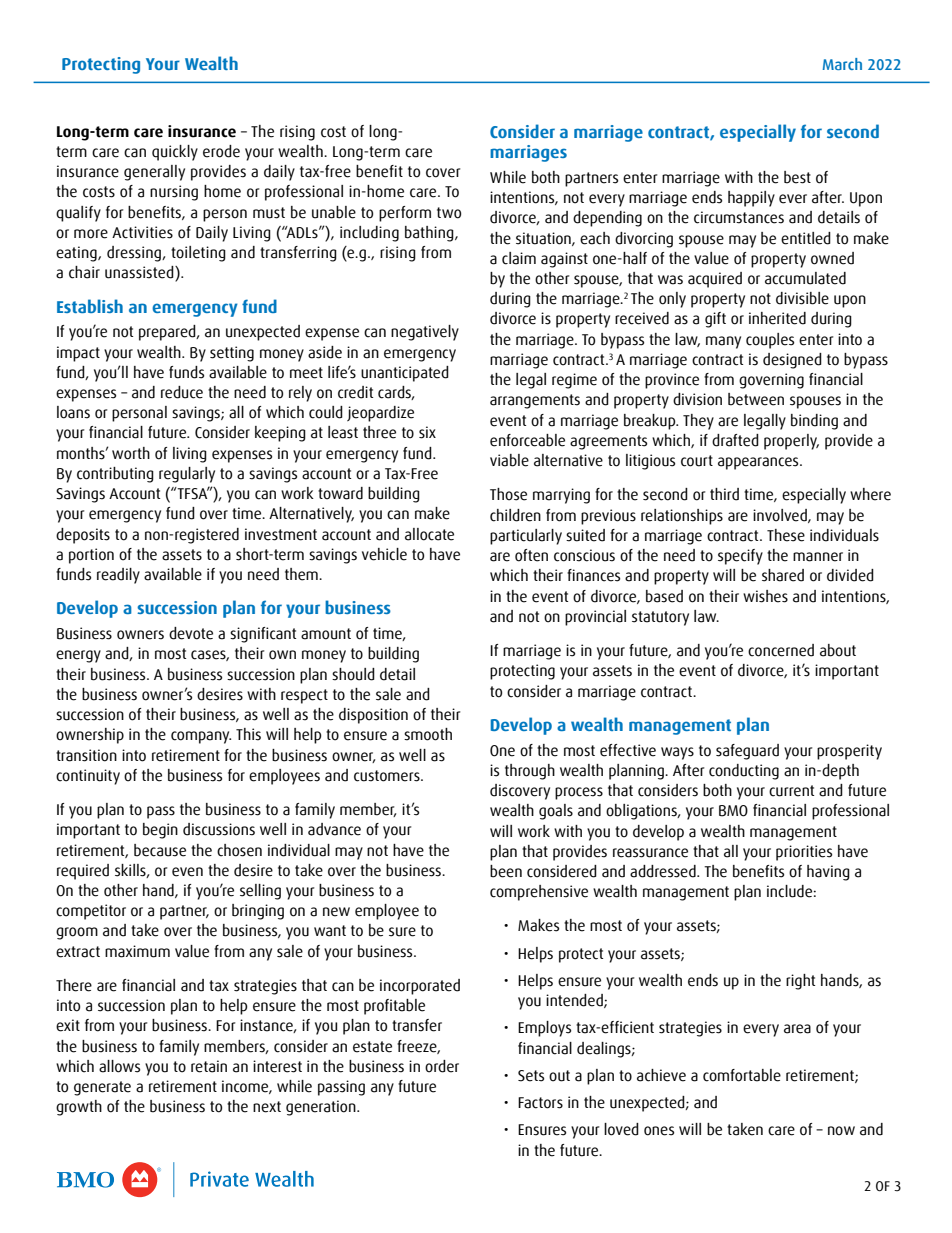 The image size is (952, 1233). What do you see at coordinates (168, 333) in the page?
I see `prepared` at bounding box center [168, 333].
